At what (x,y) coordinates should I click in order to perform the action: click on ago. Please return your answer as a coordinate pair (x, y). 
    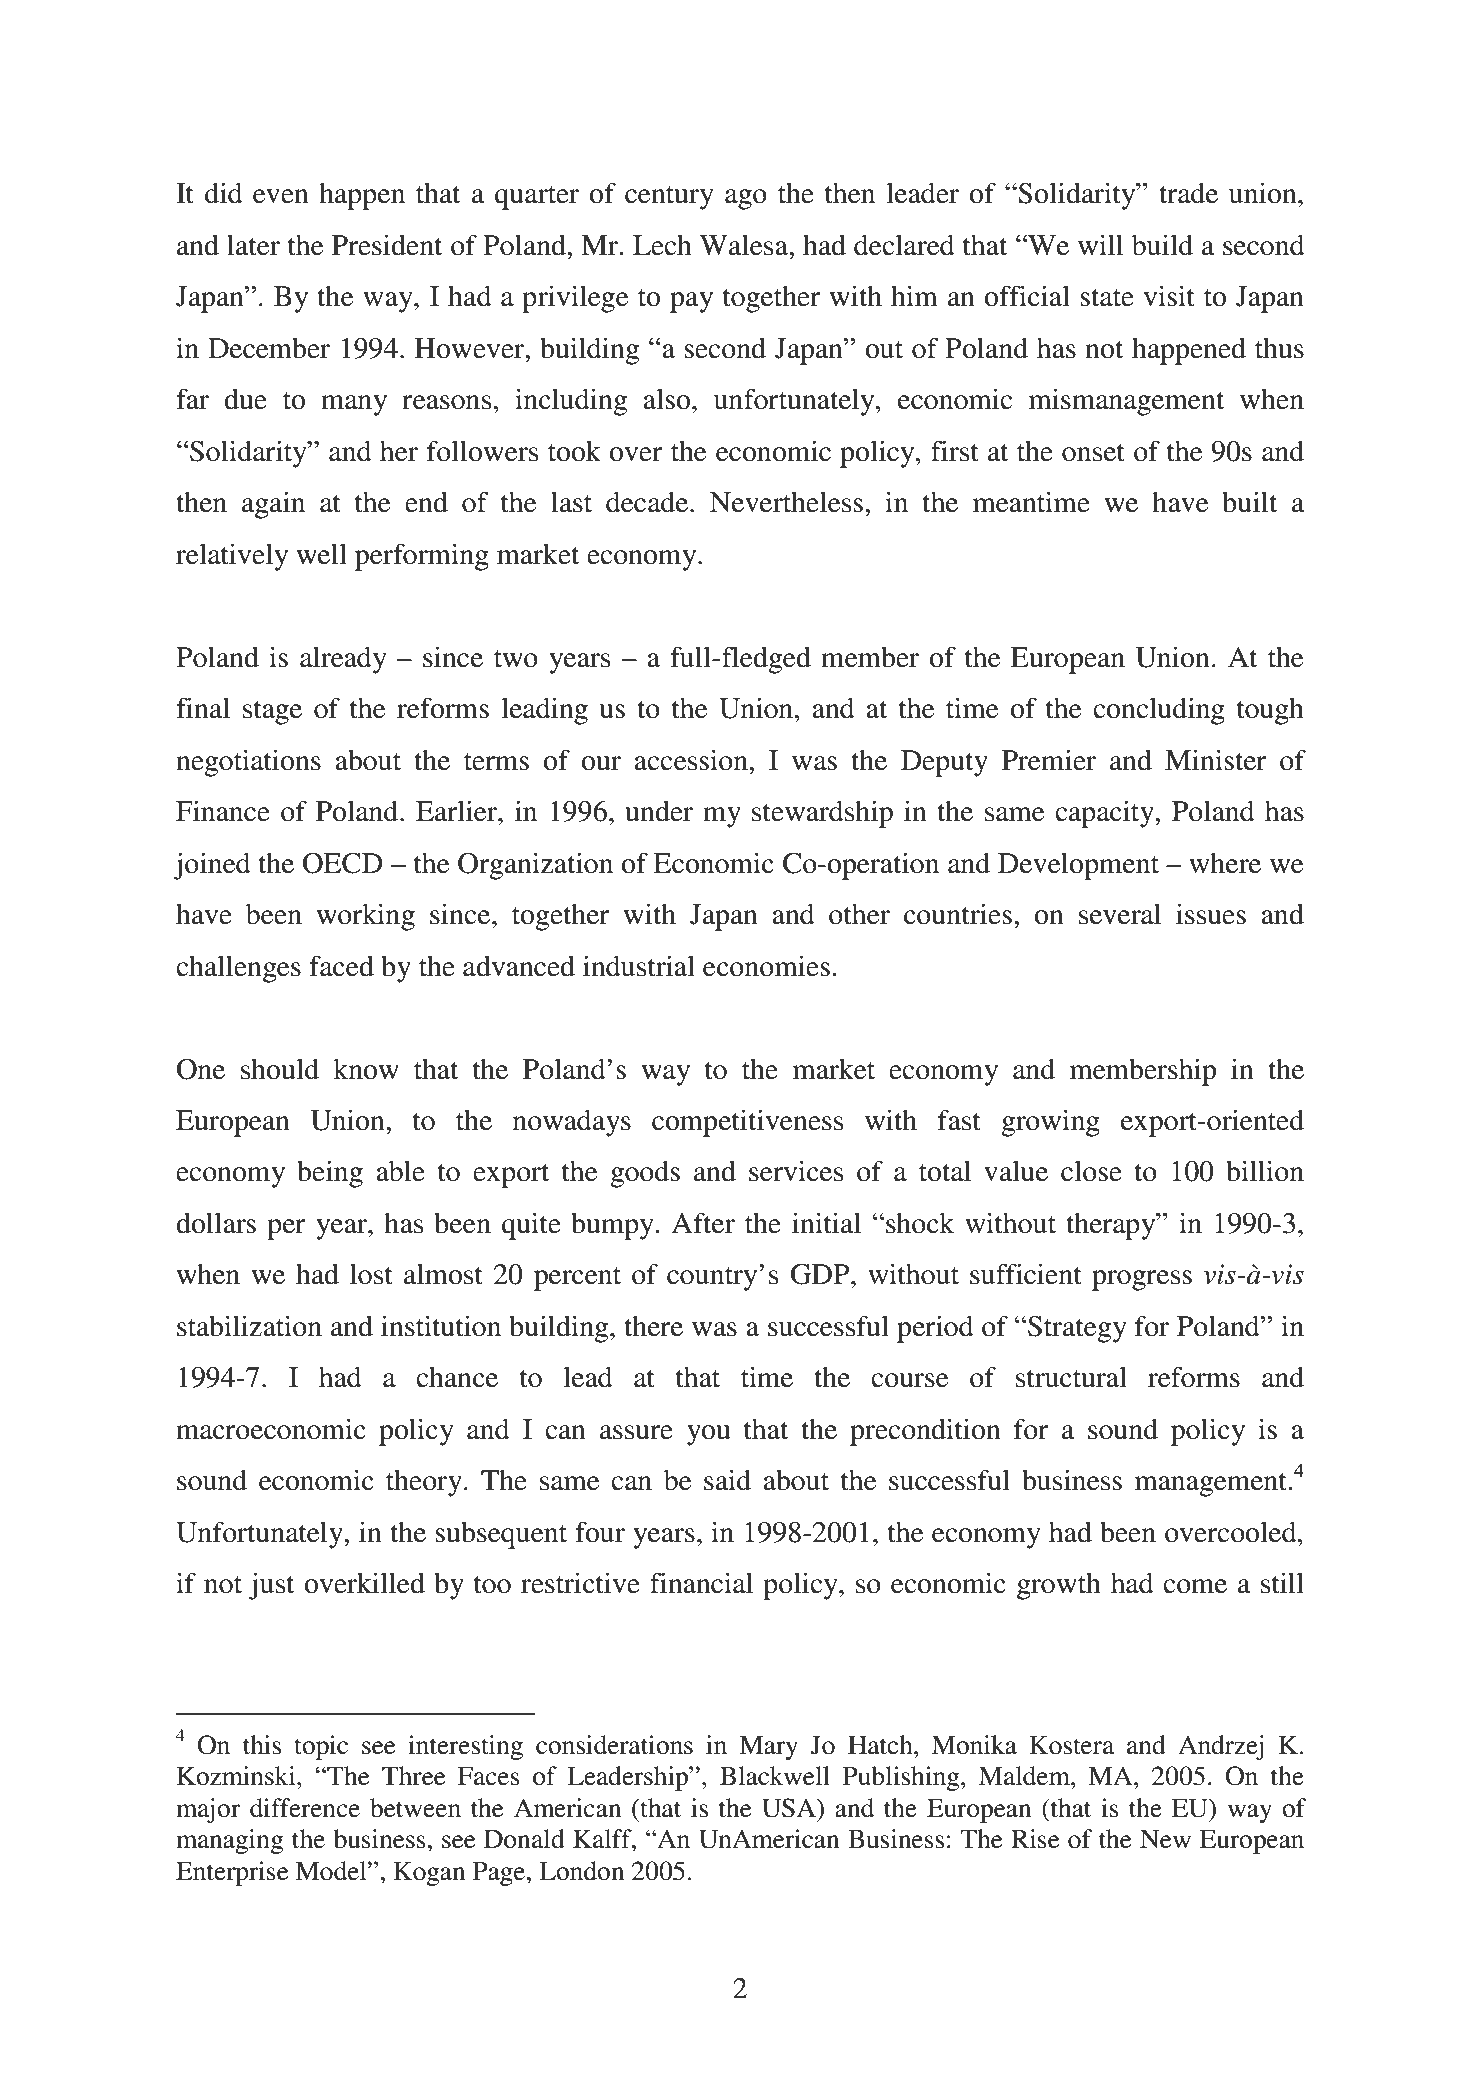
    Looking at the image, I should click on (746, 199).
